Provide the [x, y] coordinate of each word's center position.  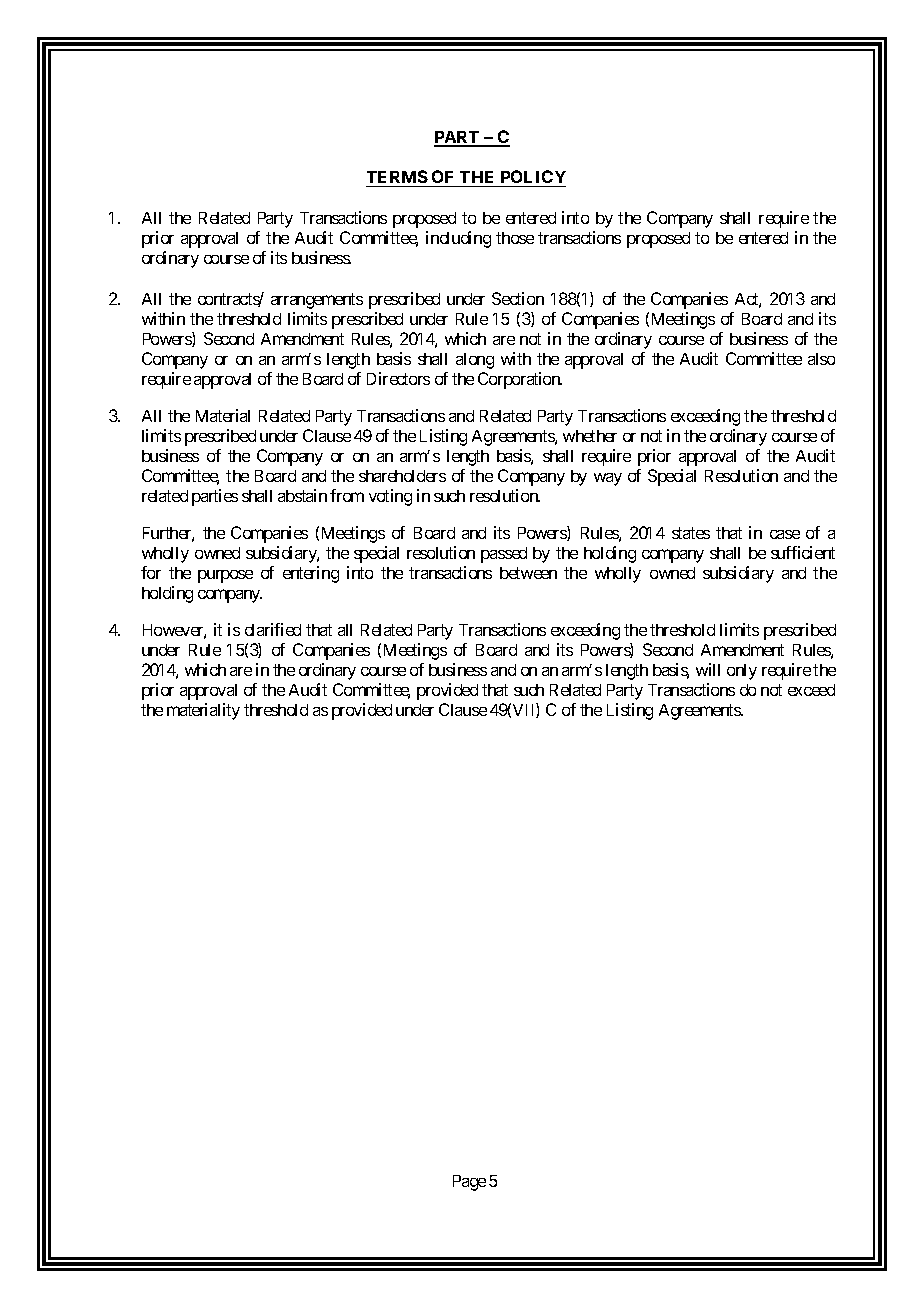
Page [469, 1183]
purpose [225, 576]
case [785, 534]
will [708, 669]
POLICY [532, 178]
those [515, 238]
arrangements [317, 301]
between [528, 573]
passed [504, 555]
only [742, 672]
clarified [273, 629]
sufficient [803, 552]
